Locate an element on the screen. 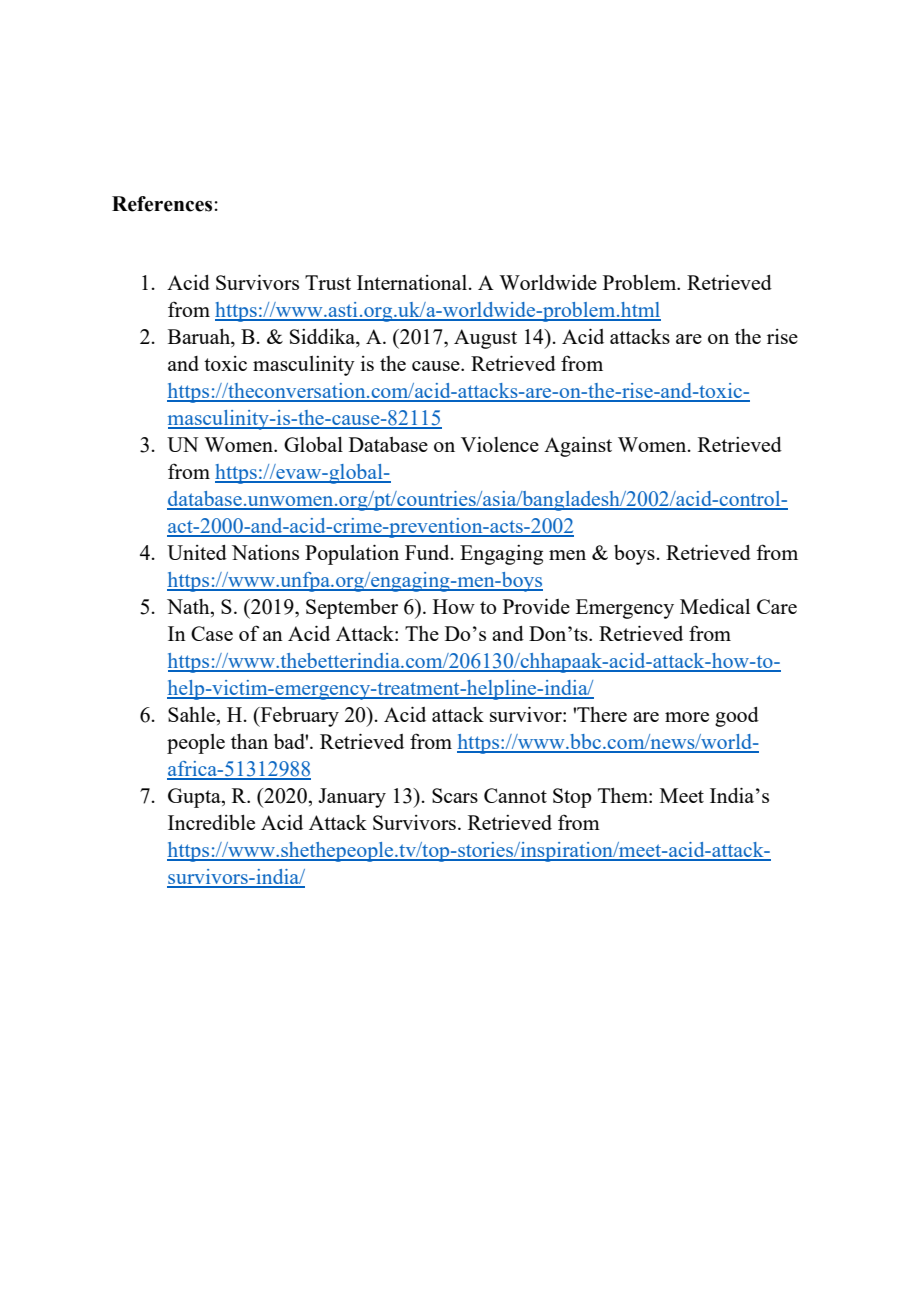  Incredible is located at coordinates (211, 822).
